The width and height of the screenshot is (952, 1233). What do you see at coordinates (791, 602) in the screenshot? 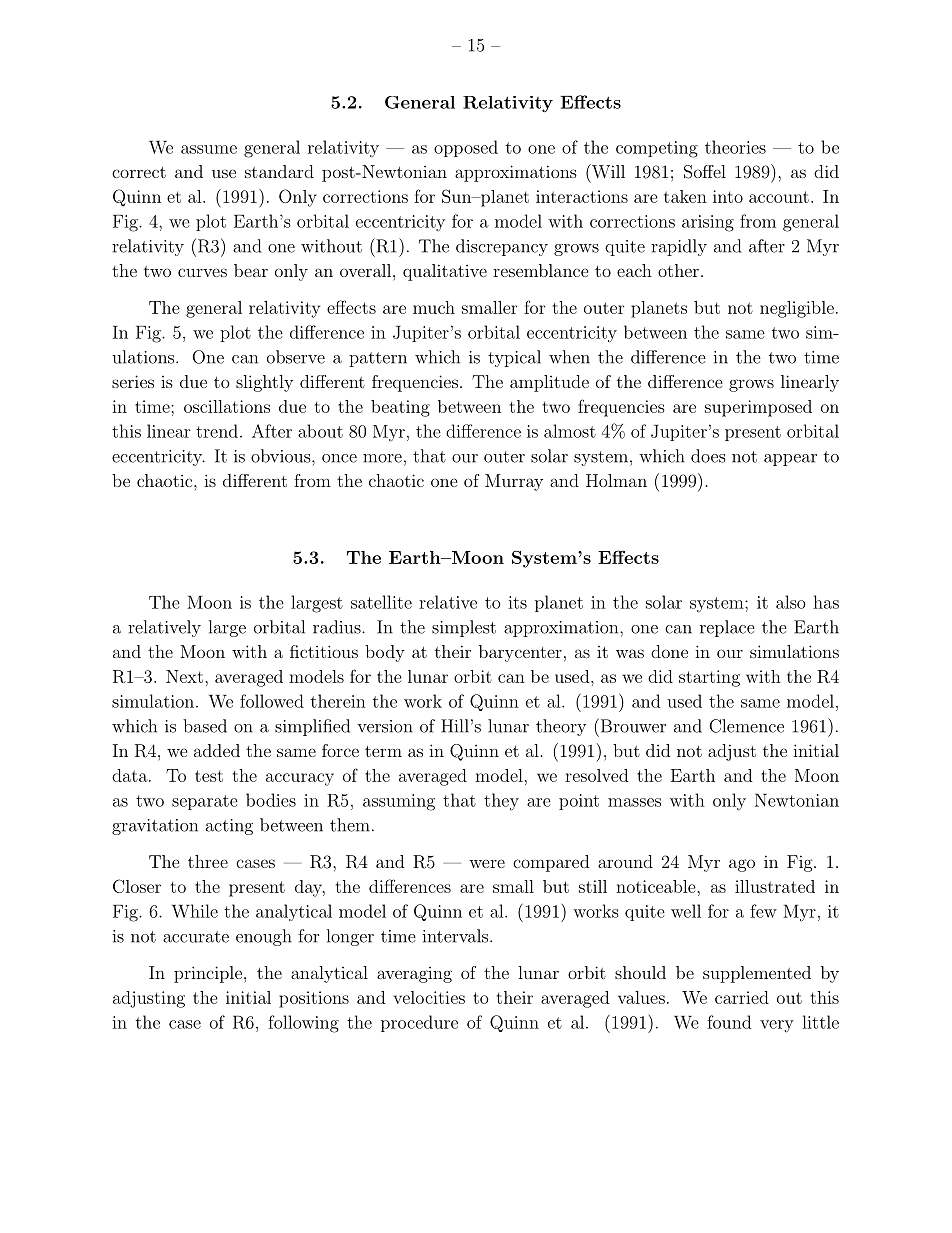
I see `also` at bounding box center [791, 602].
